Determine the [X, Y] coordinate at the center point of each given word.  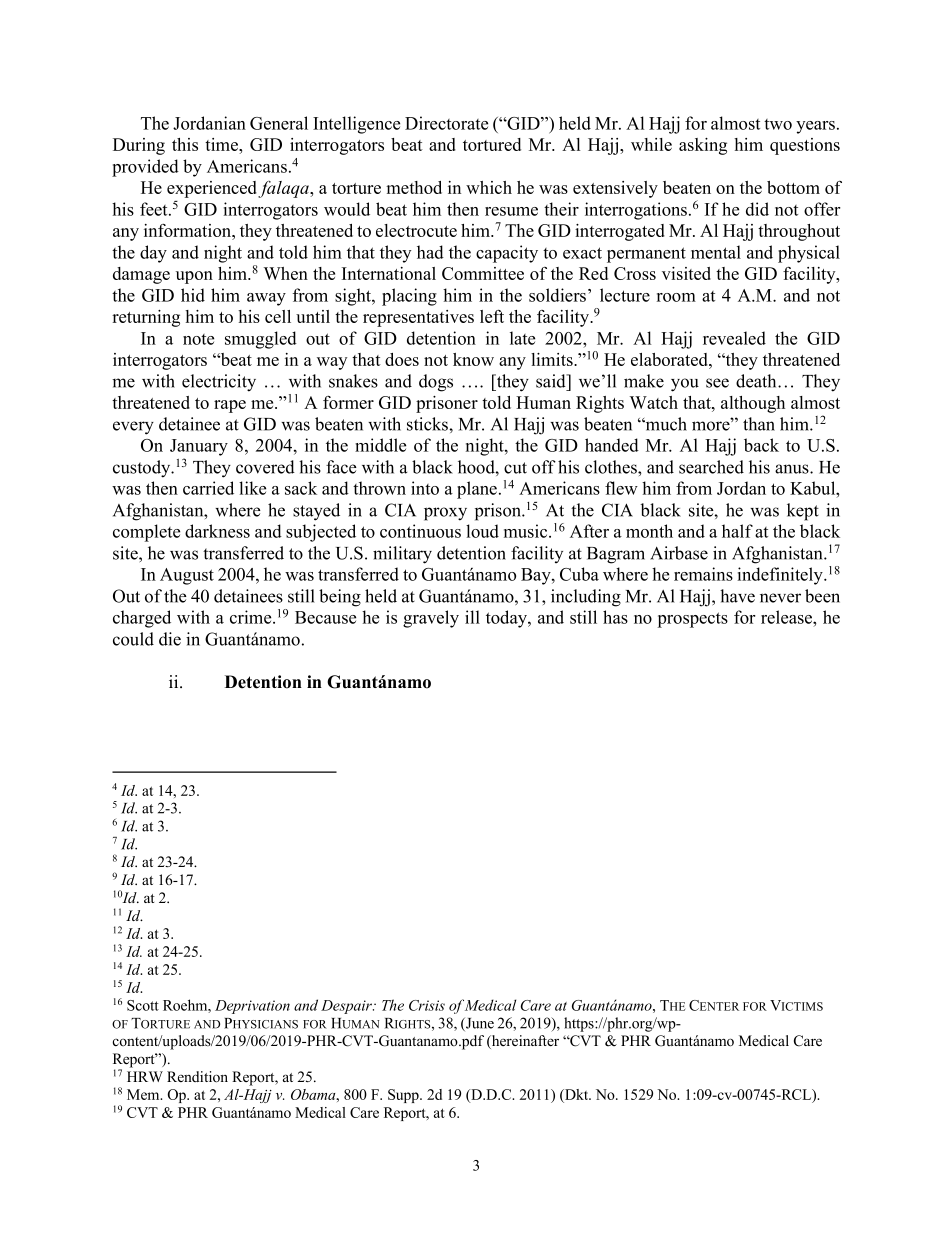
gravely [431, 619]
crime [252, 617]
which [489, 187]
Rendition [197, 1077]
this [185, 144]
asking [703, 146]
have [737, 596]
